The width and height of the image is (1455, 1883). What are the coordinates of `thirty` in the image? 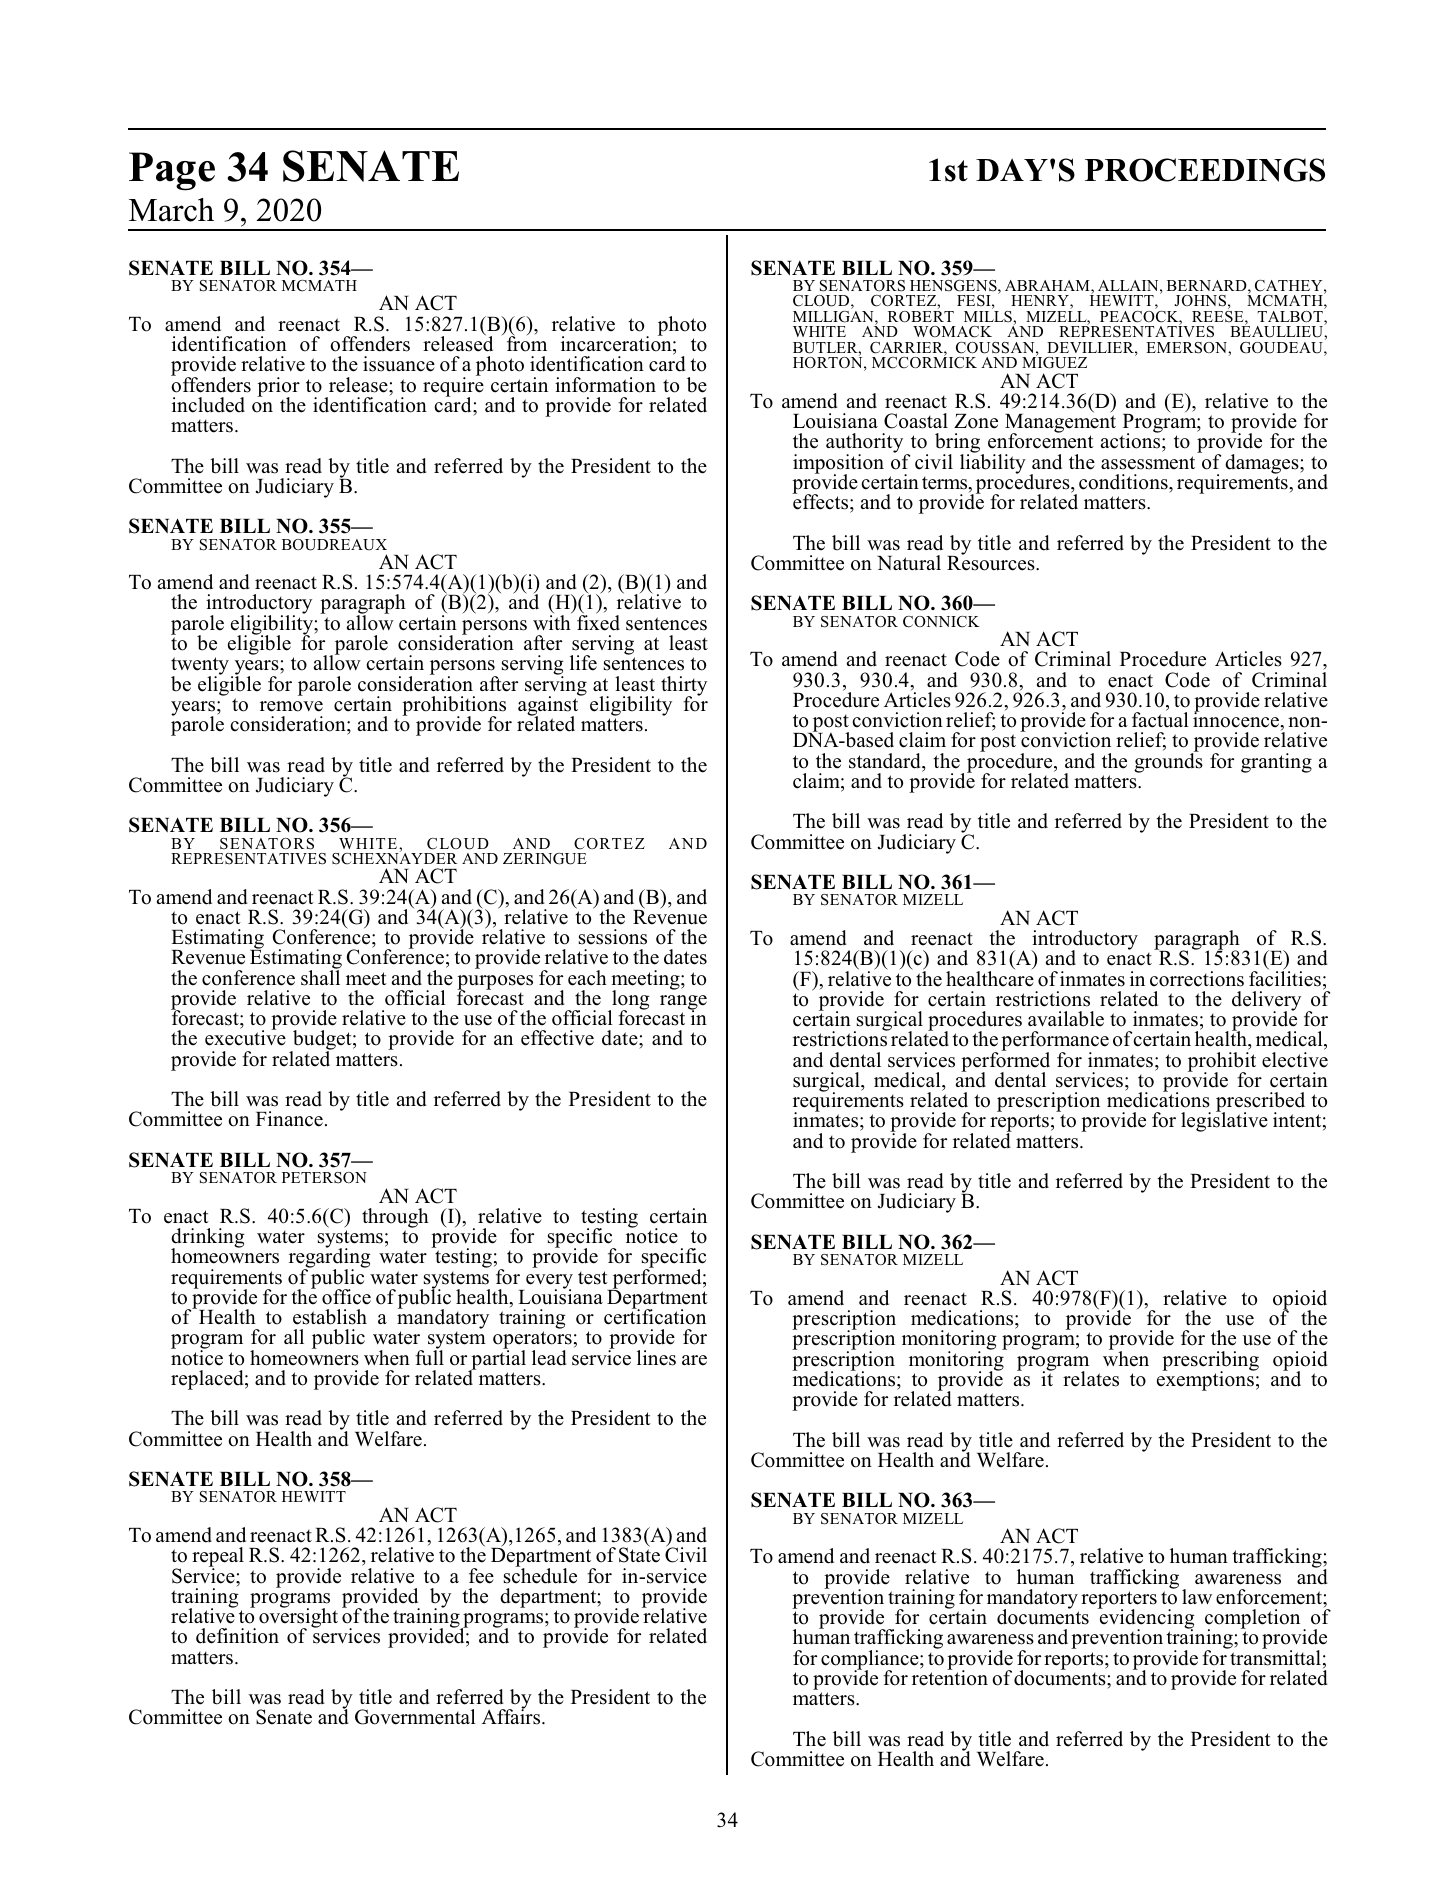 It's located at (684, 687).
